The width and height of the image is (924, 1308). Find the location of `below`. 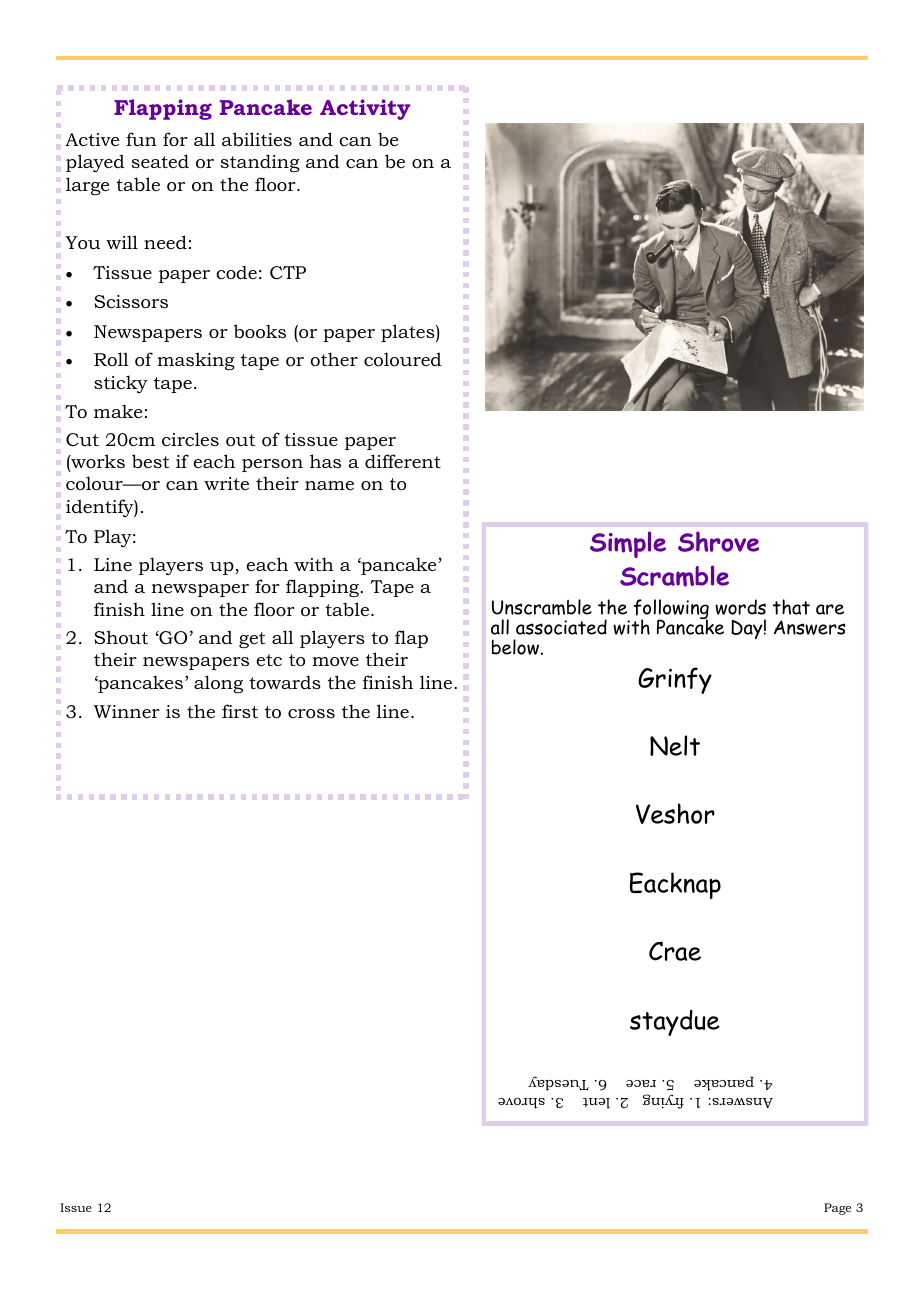

below is located at coordinates (515, 647).
